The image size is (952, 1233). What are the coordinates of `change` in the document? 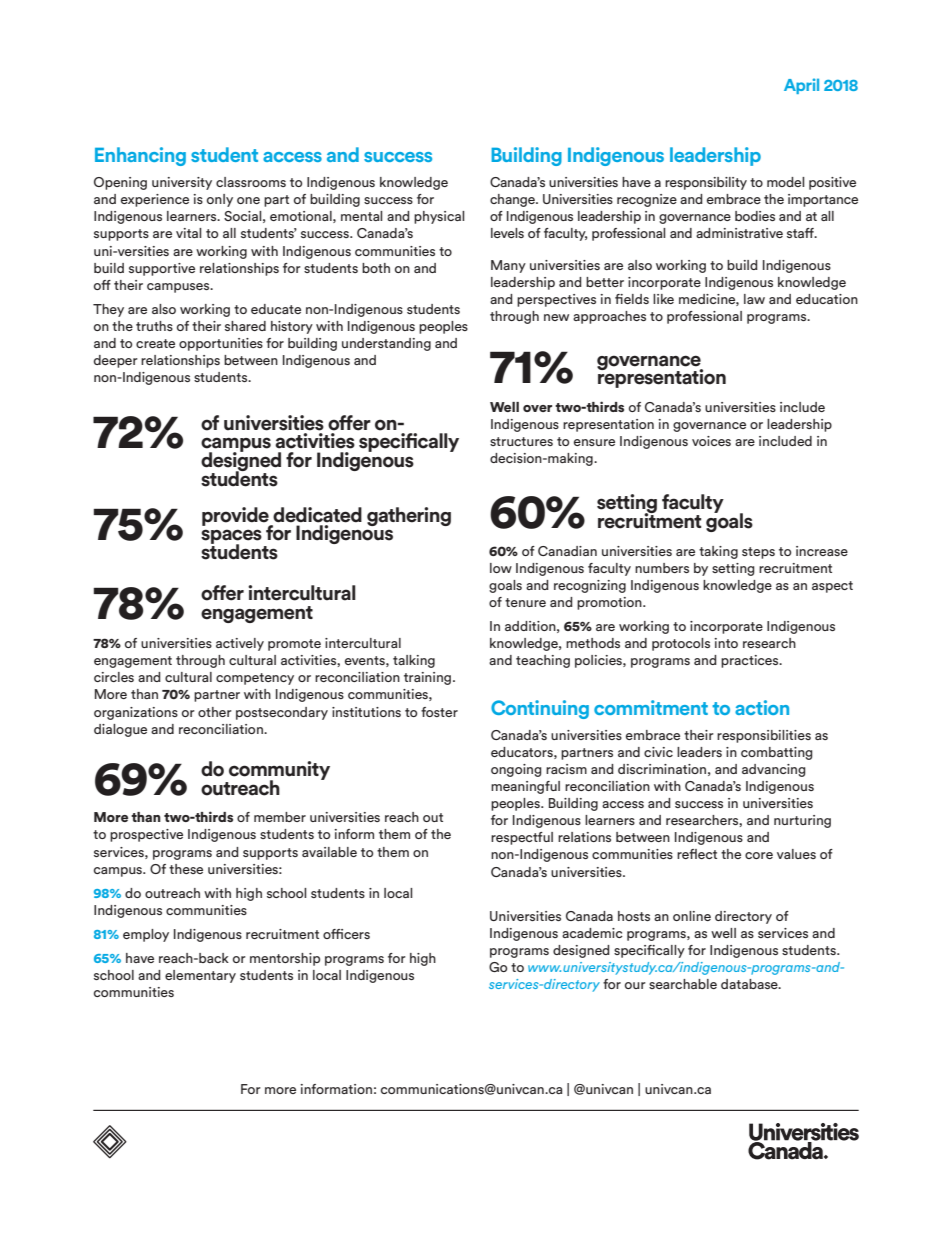 It's located at (513, 200).
